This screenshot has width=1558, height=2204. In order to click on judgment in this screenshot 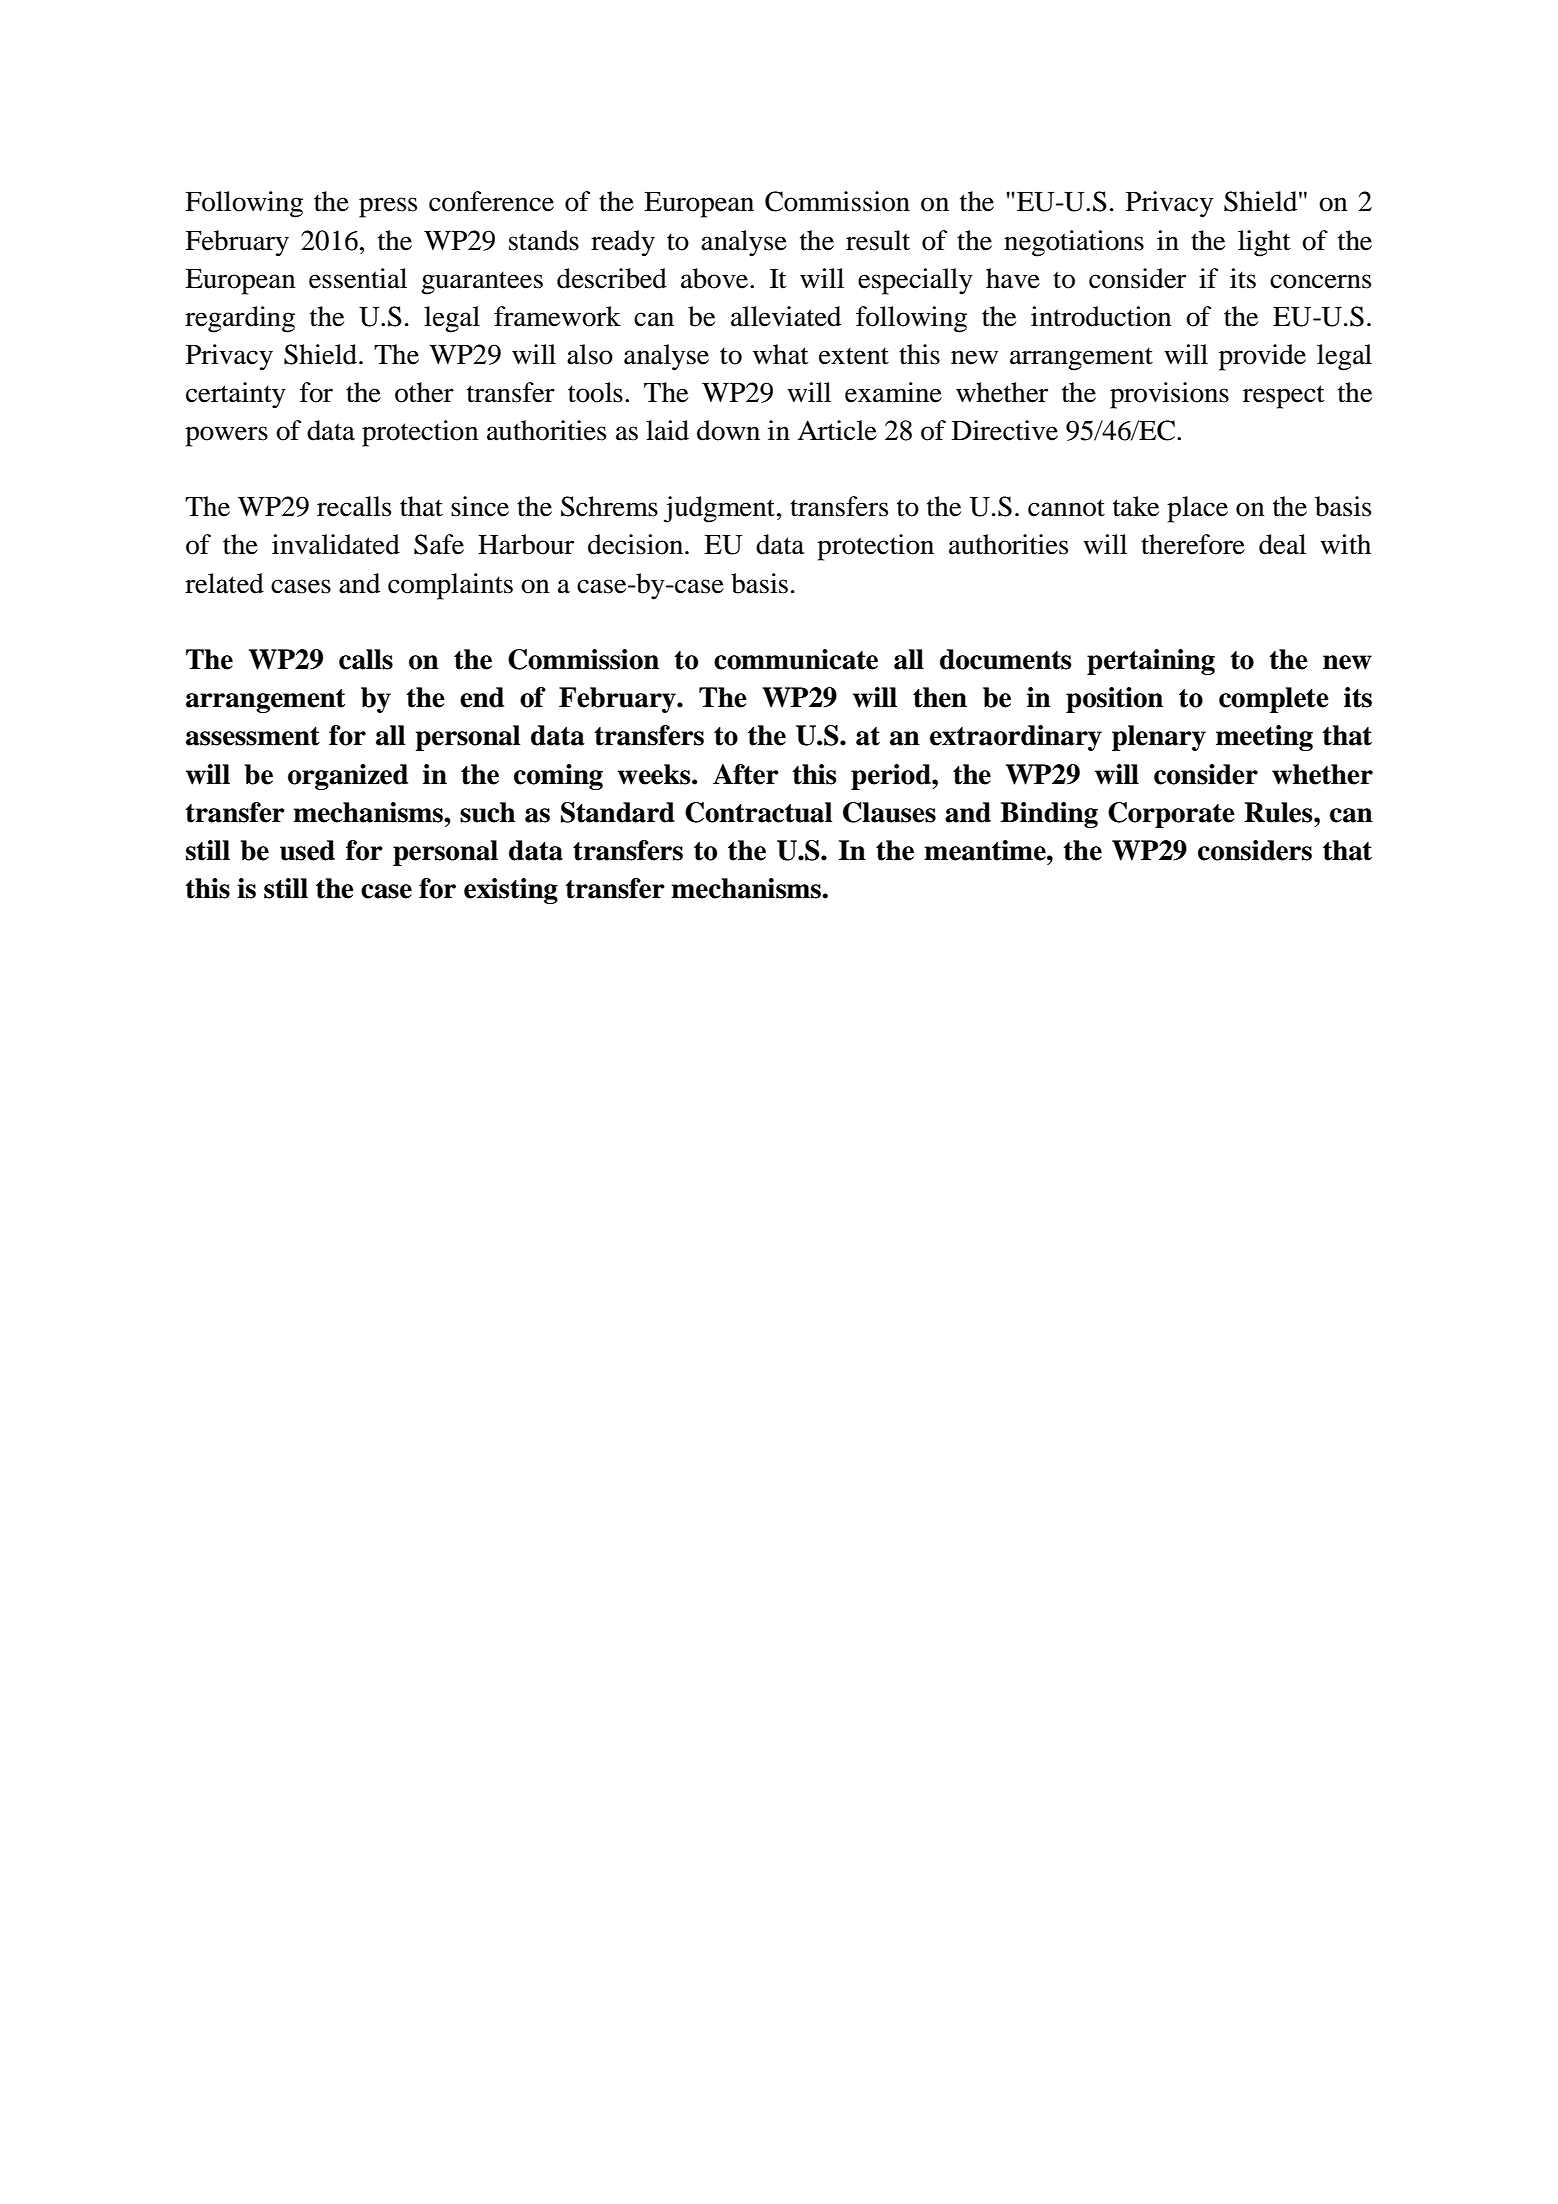, I will do `click(719, 509)`.
